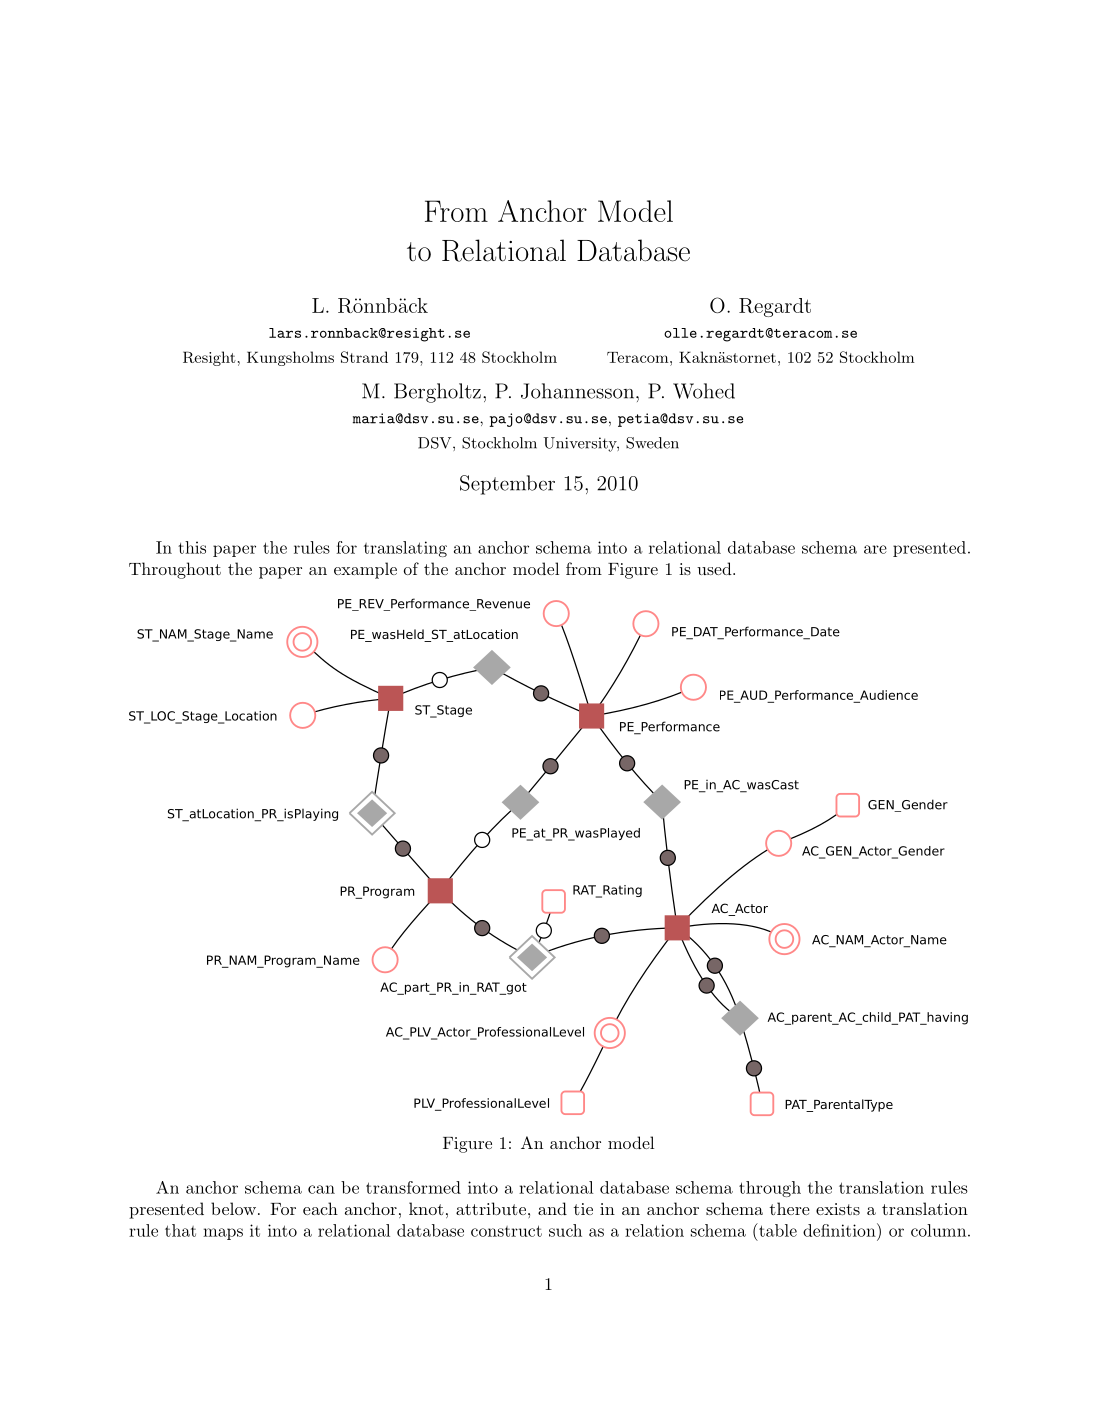 This image has height=1419, width=1097. What do you see at coordinates (838, 1209) in the image?
I see `exists` at bounding box center [838, 1209].
